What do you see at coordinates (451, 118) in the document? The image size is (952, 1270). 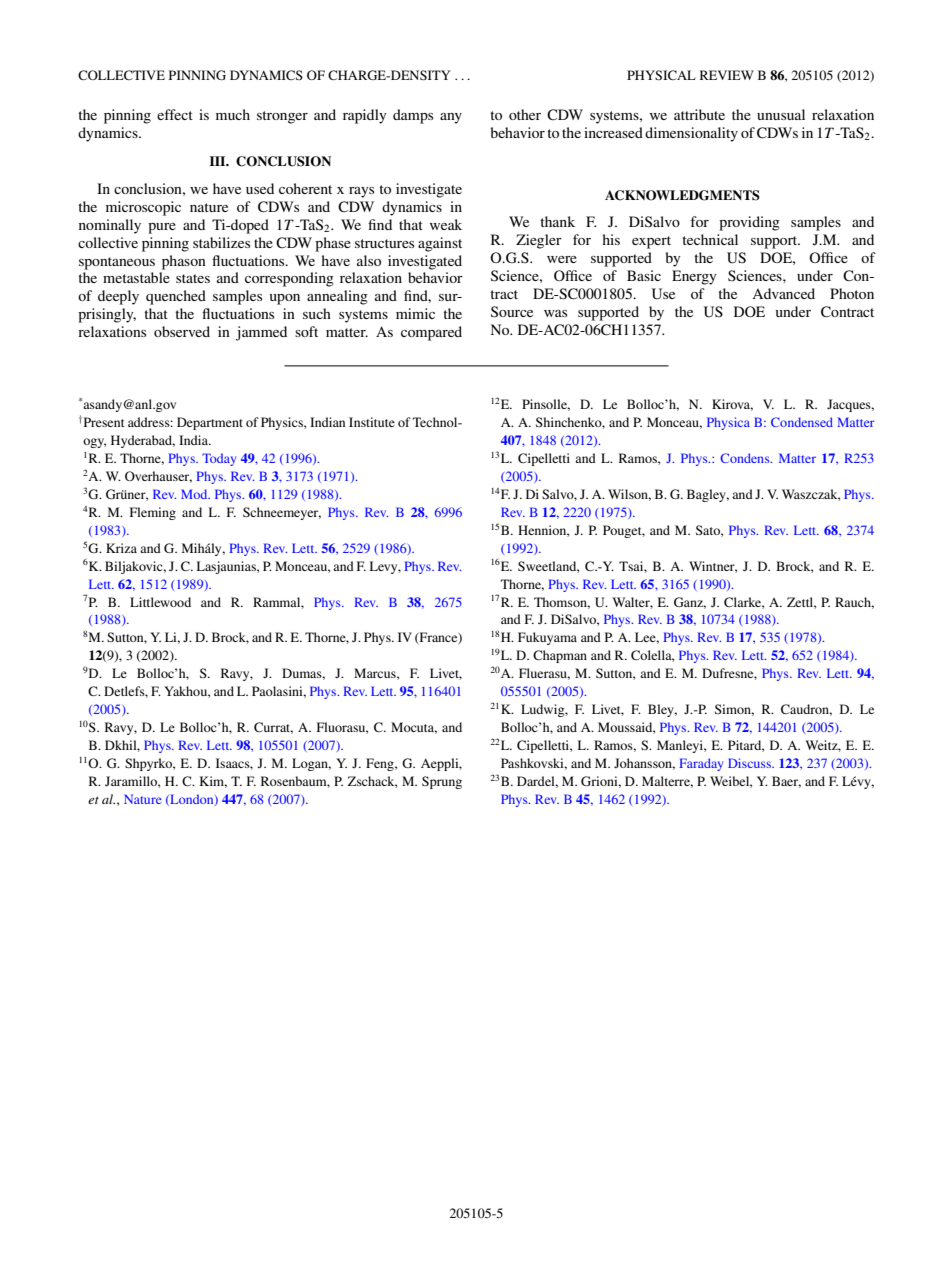 I see `any` at bounding box center [451, 118].
